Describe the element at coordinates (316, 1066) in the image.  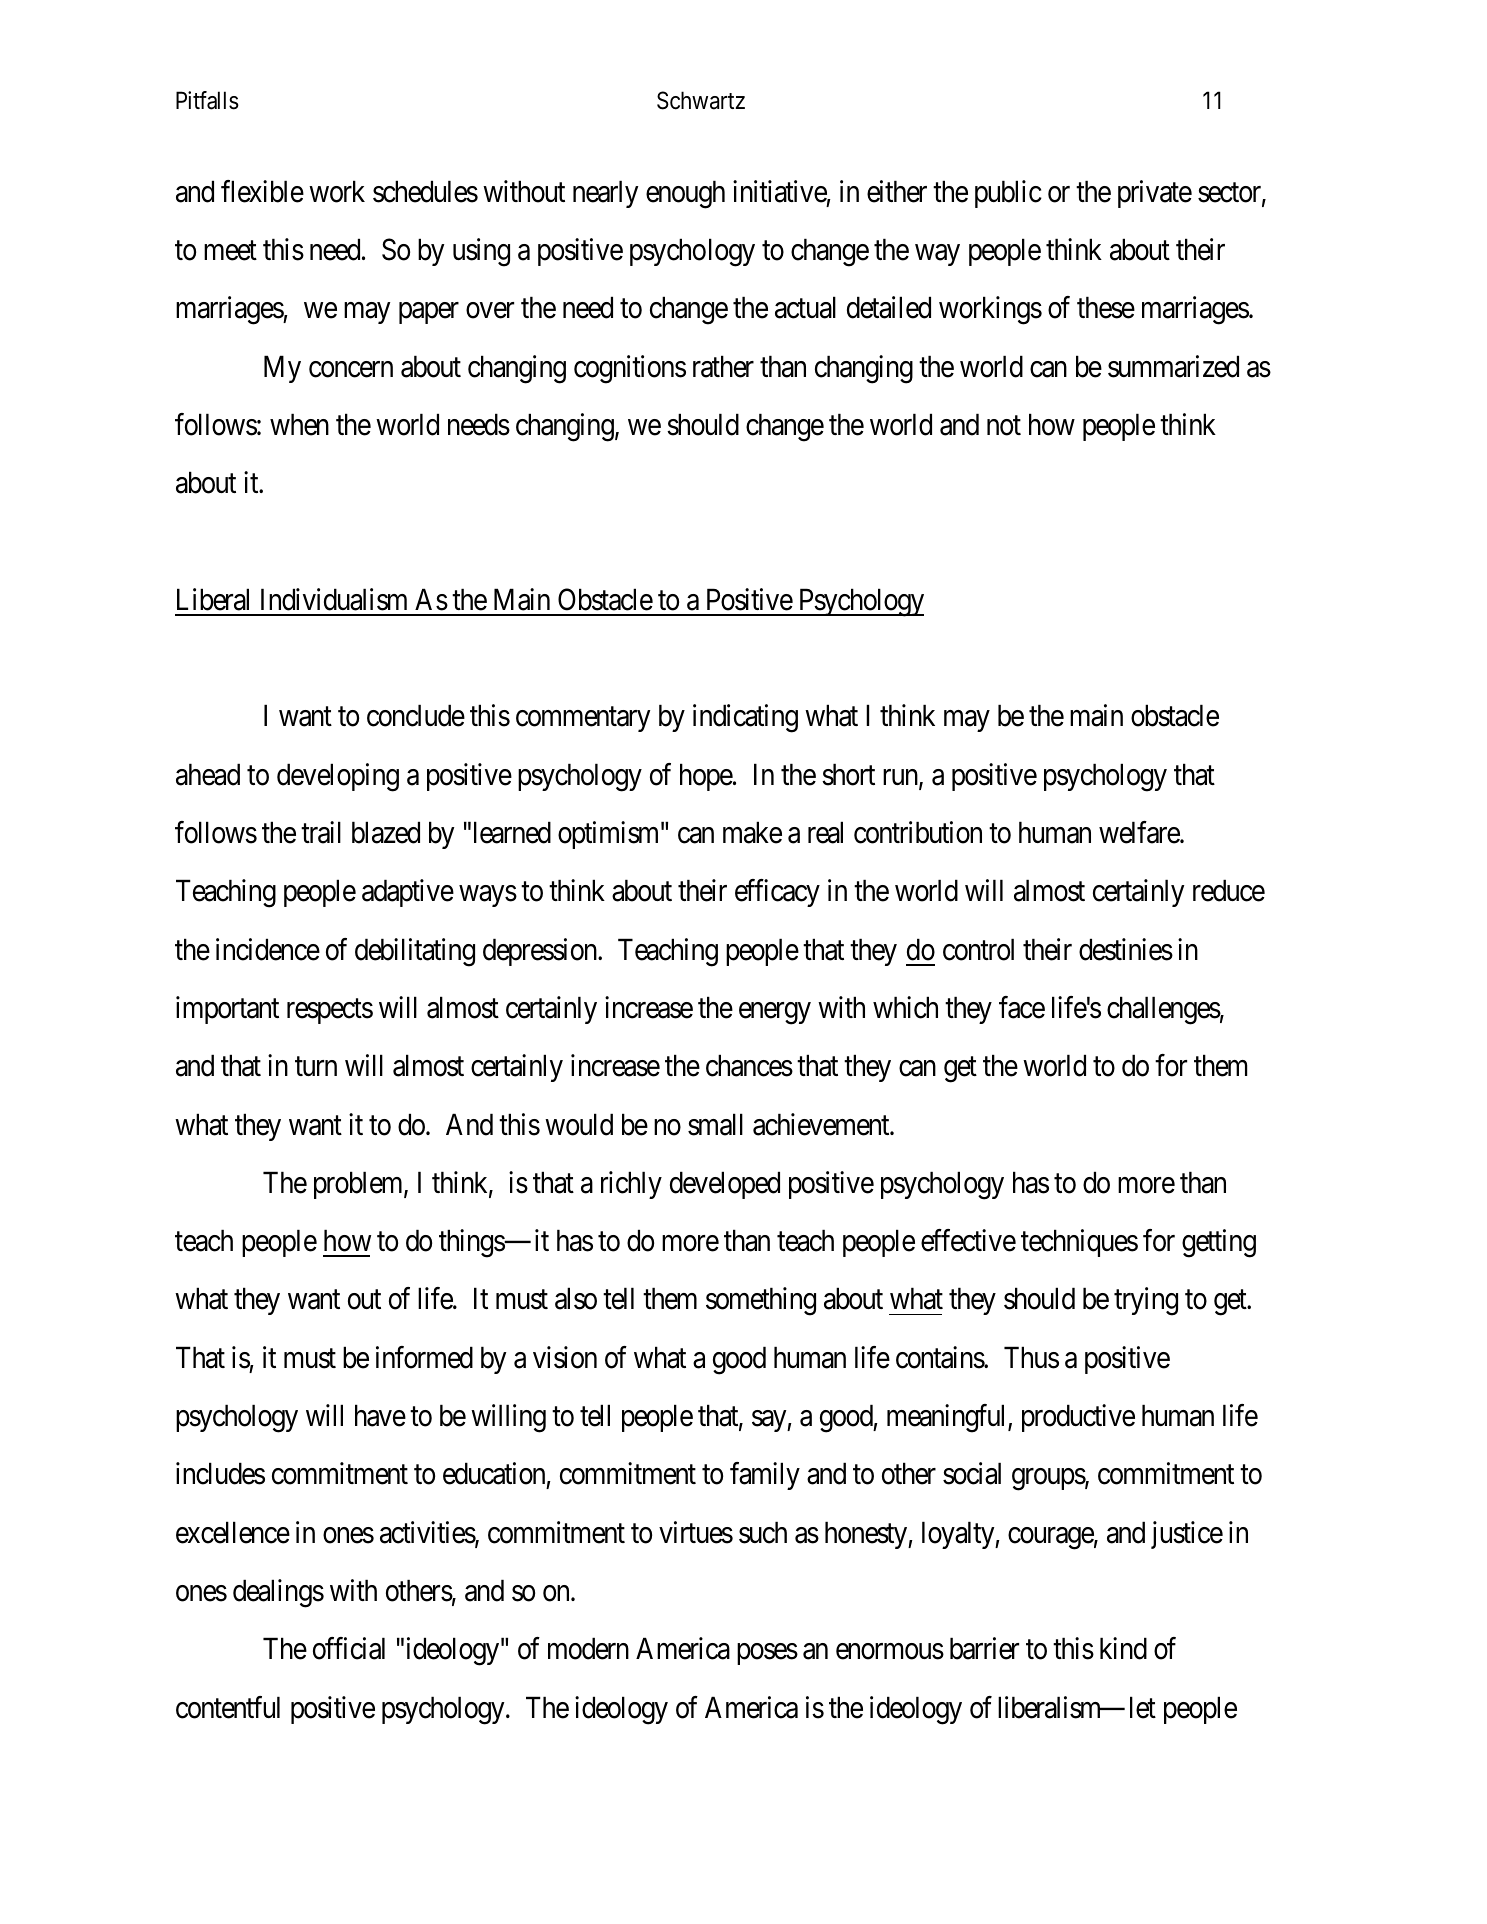
I see `turn` at that location.
